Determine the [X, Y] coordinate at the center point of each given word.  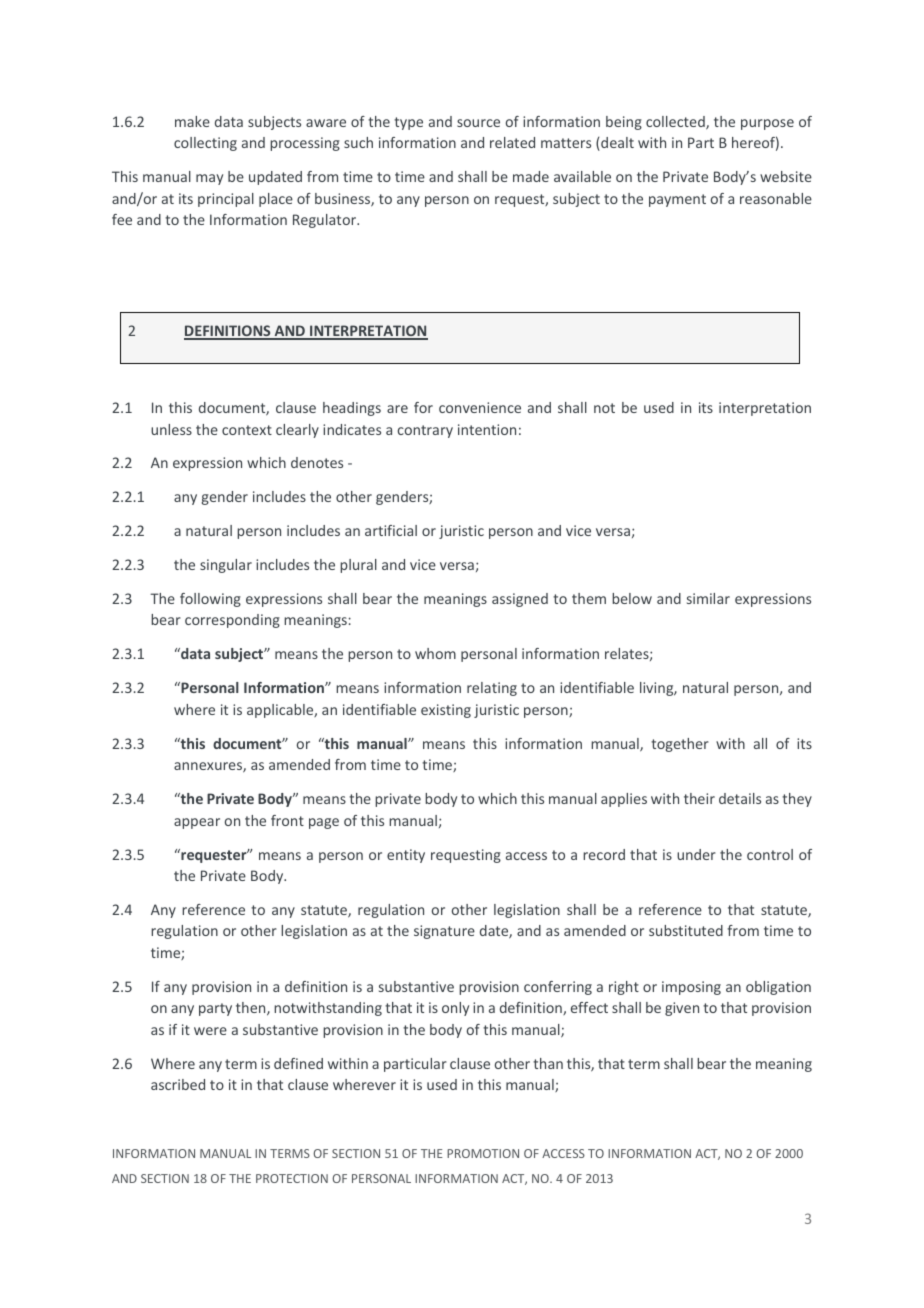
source [478, 123]
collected [676, 123]
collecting [205, 144]
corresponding [232, 621]
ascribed [178, 1084]
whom [435, 653]
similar [708, 598]
